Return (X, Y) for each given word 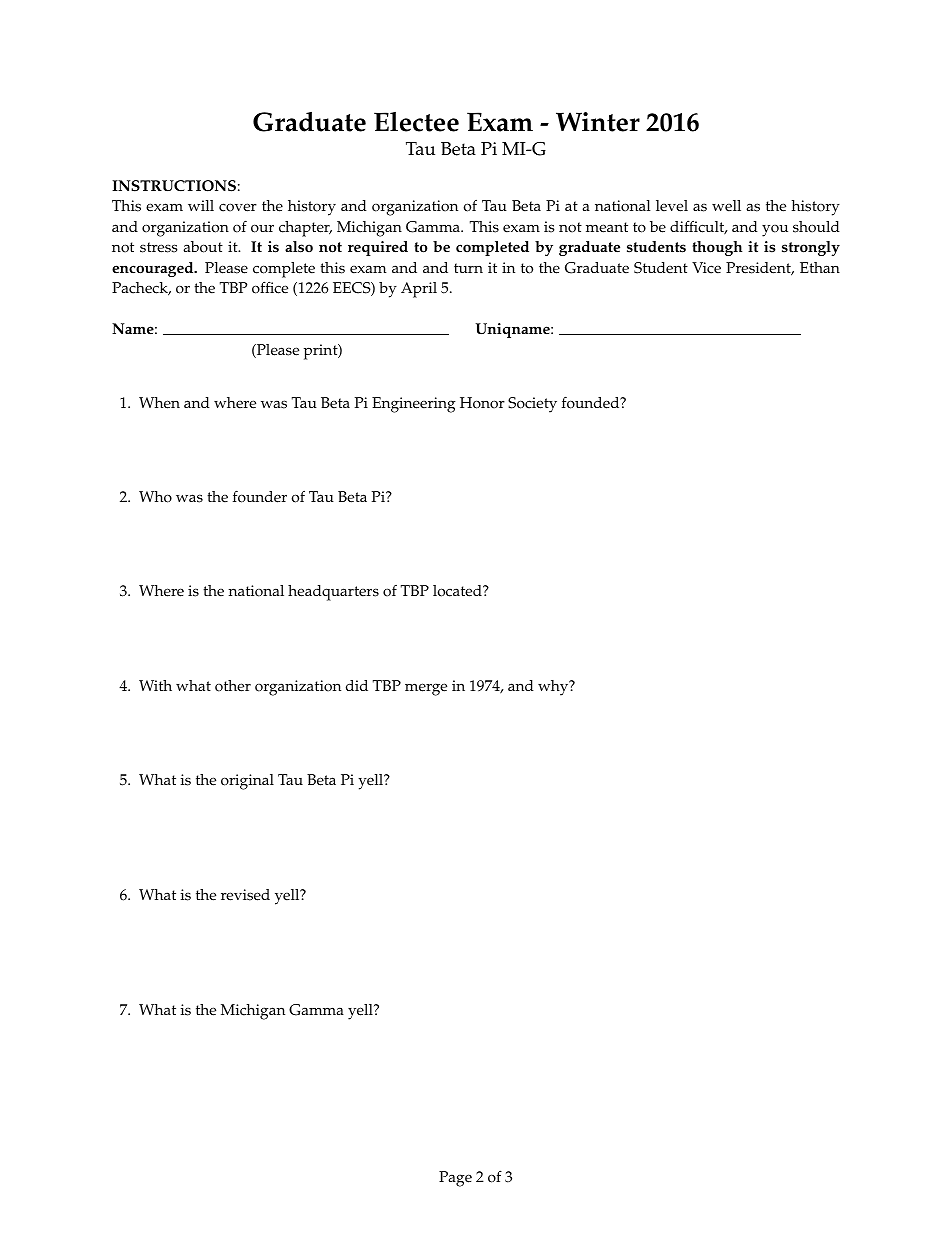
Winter (598, 122)
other (233, 686)
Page (455, 1179)
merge (426, 689)
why (554, 688)
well (726, 206)
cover (238, 207)
